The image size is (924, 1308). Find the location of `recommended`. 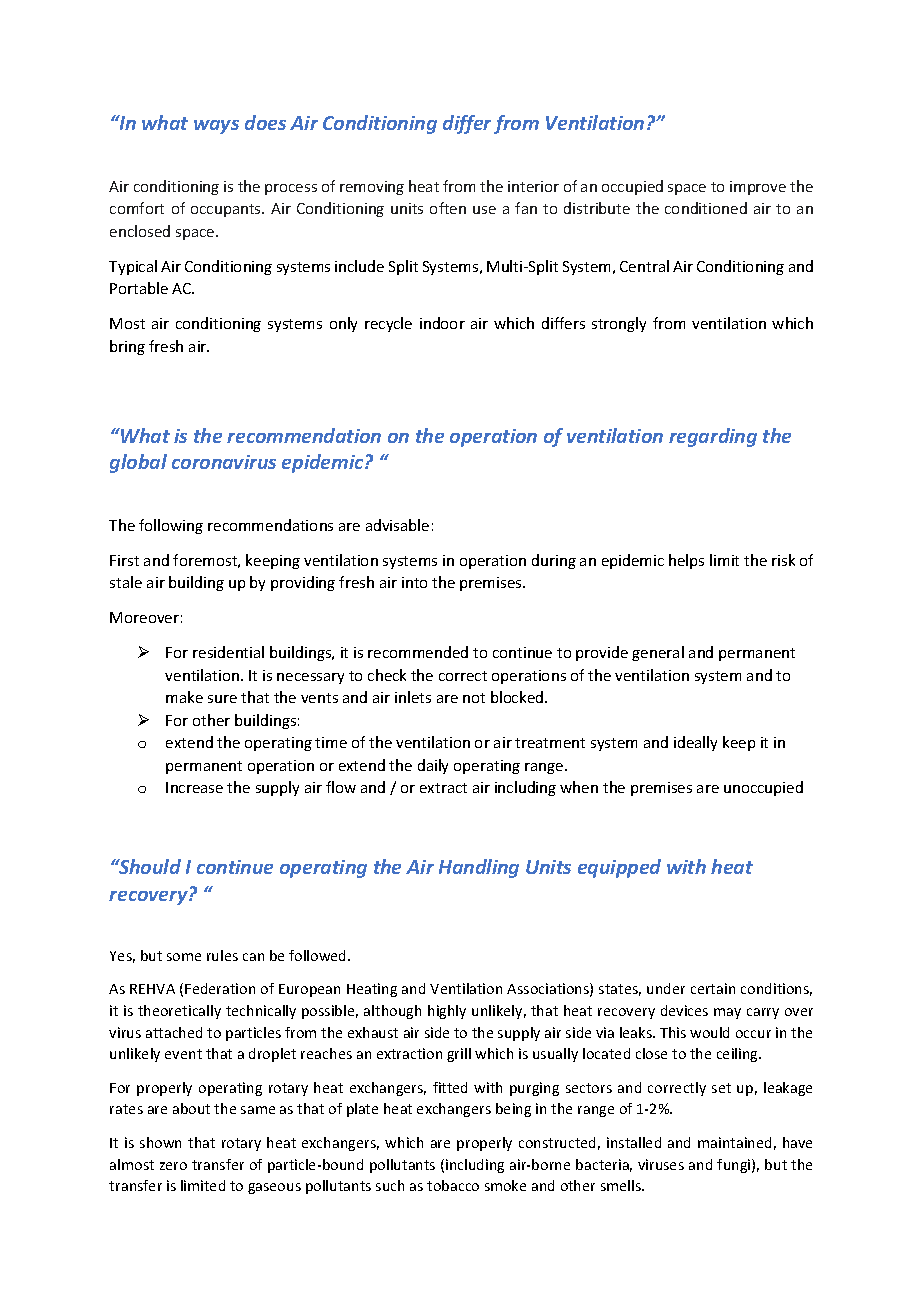

recommended is located at coordinates (418, 652).
